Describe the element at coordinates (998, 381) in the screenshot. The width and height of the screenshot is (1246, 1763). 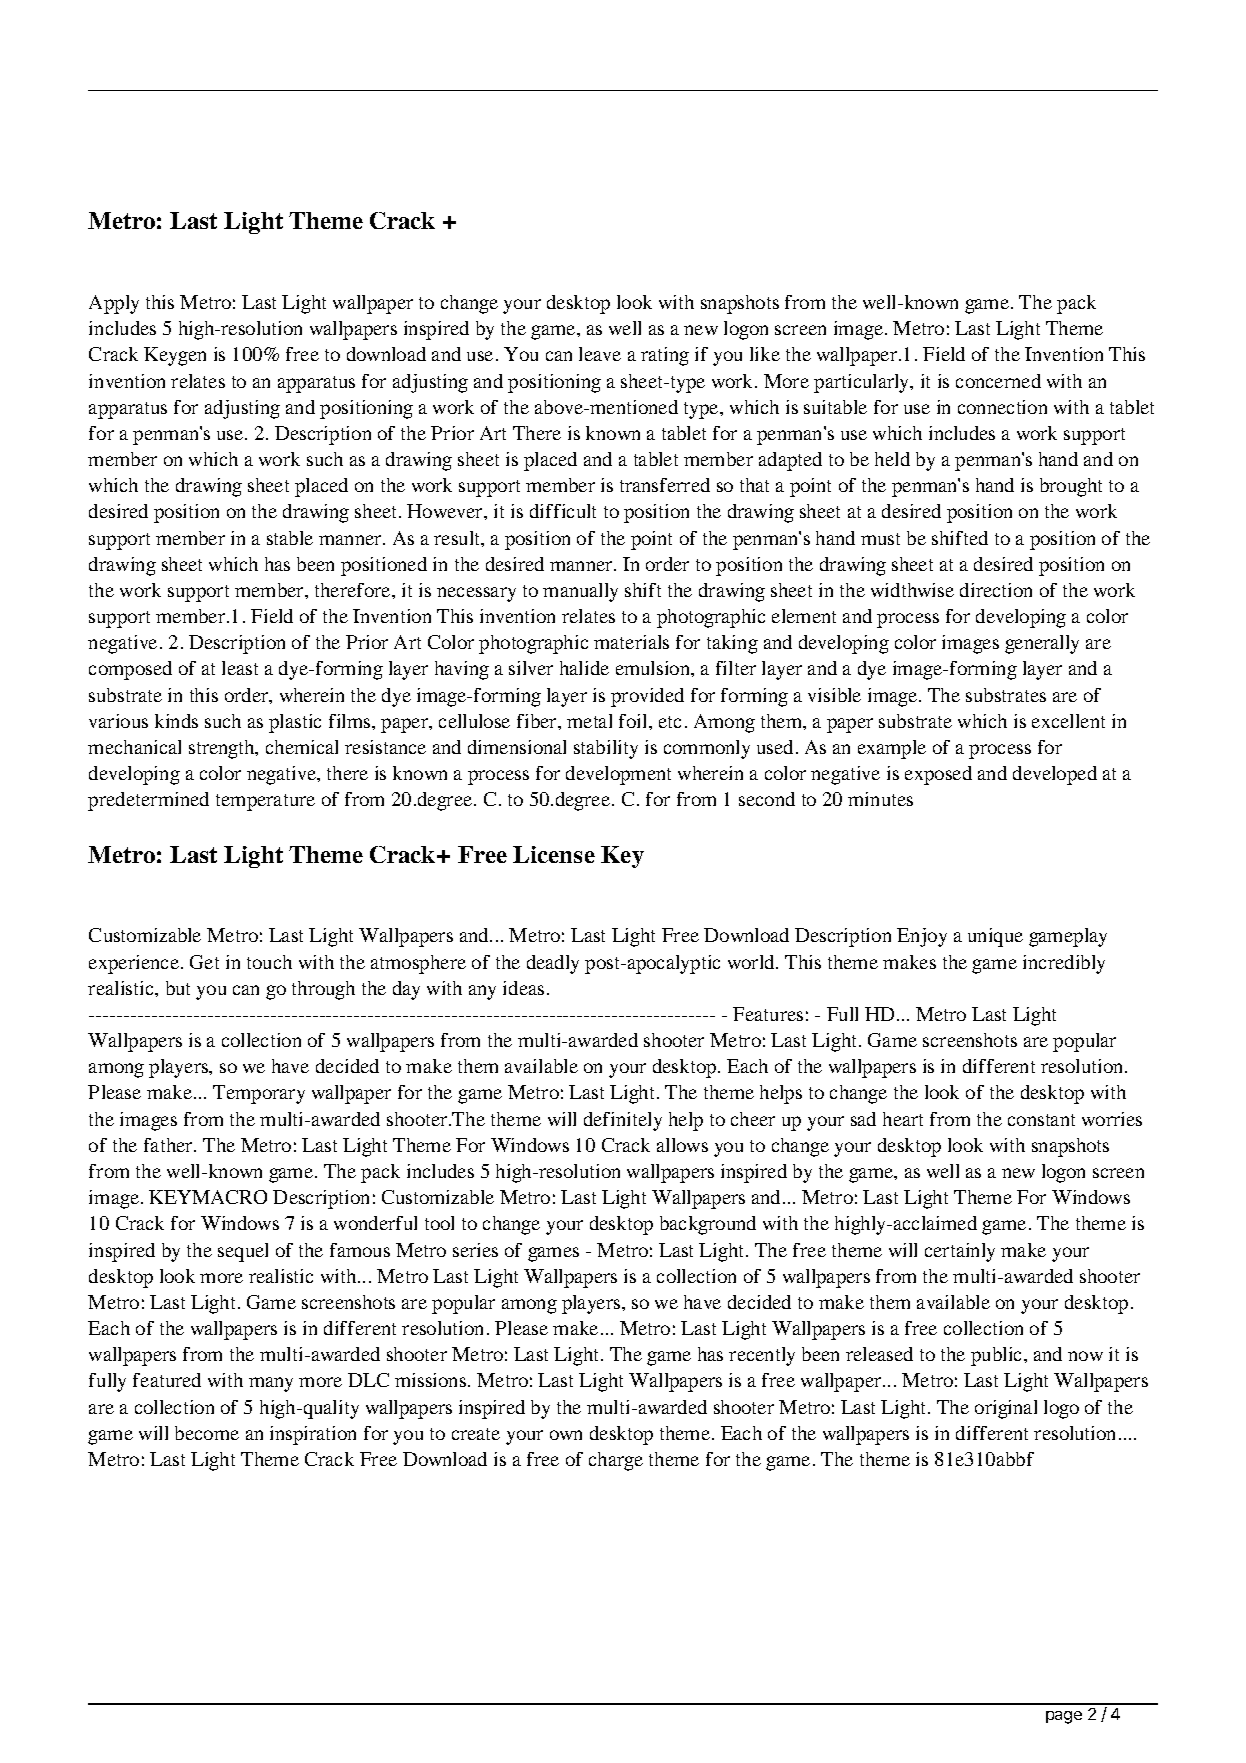
I see `concerned` at that location.
